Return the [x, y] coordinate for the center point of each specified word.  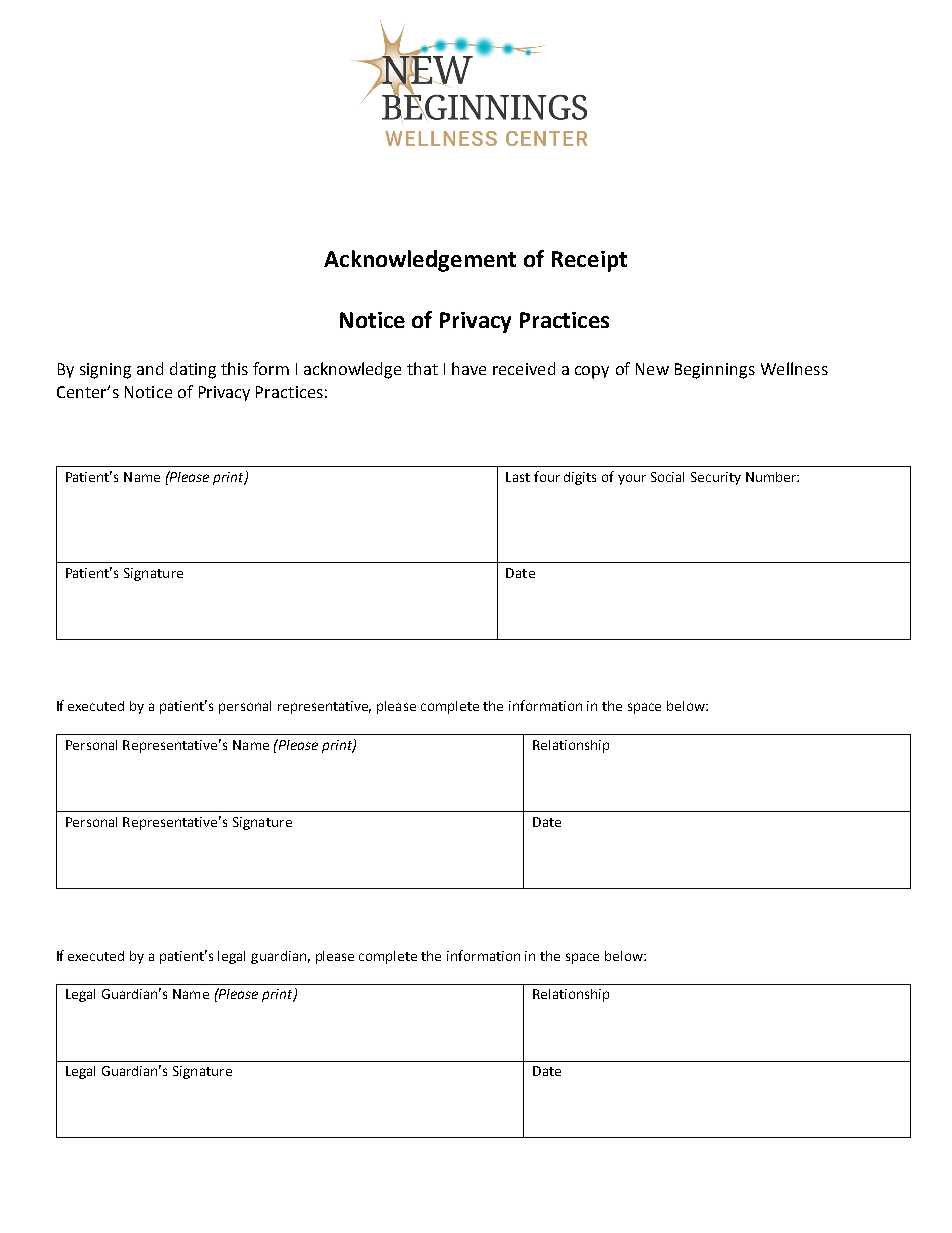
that [422, 368]
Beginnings [715, 371]
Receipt [589, 261]
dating [193, 370]
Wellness [794, 368]
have [469, 368]
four [547, 476]
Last [518, 477]
